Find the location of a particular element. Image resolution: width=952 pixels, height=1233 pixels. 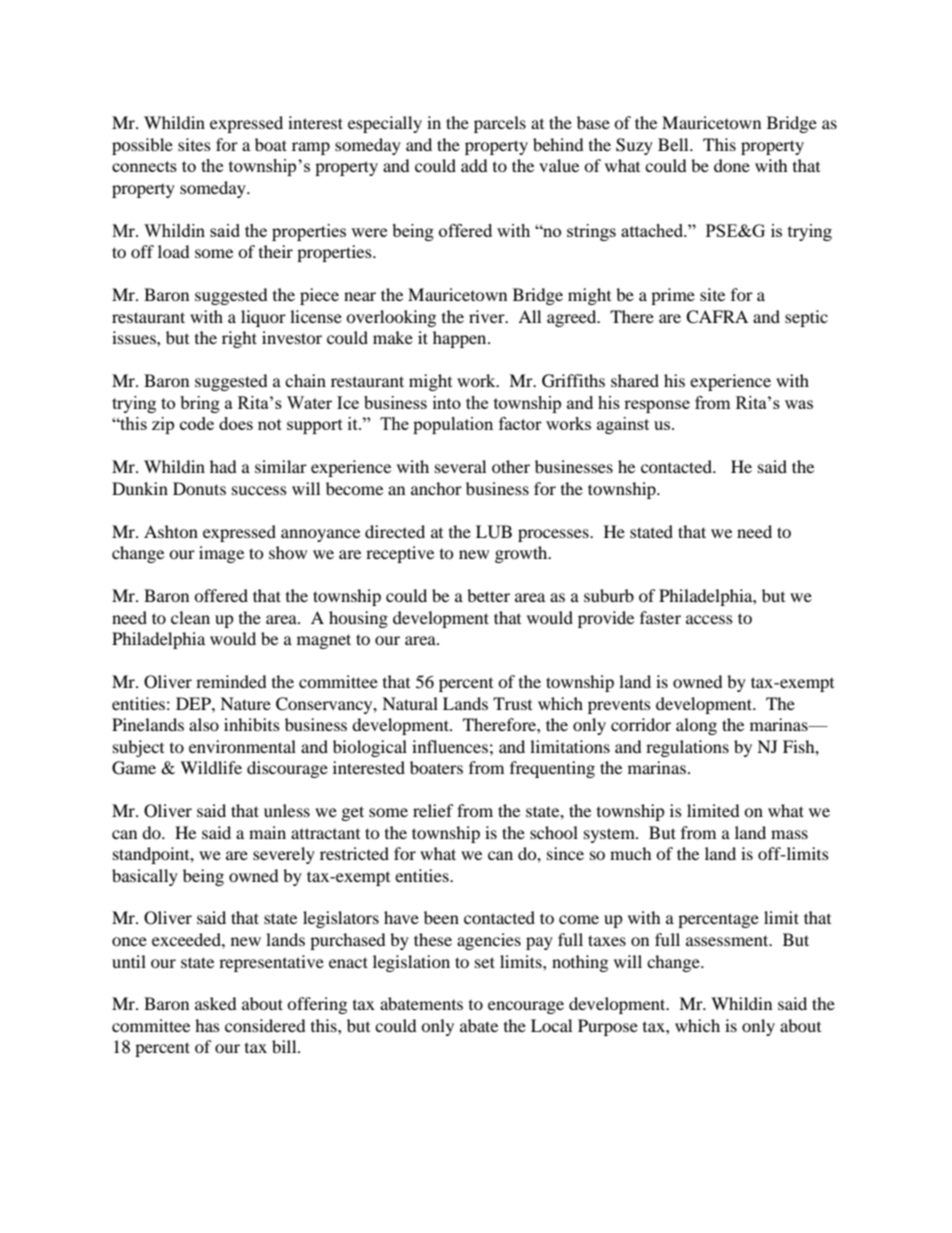

assessment is located at coordinates (728, 940).
